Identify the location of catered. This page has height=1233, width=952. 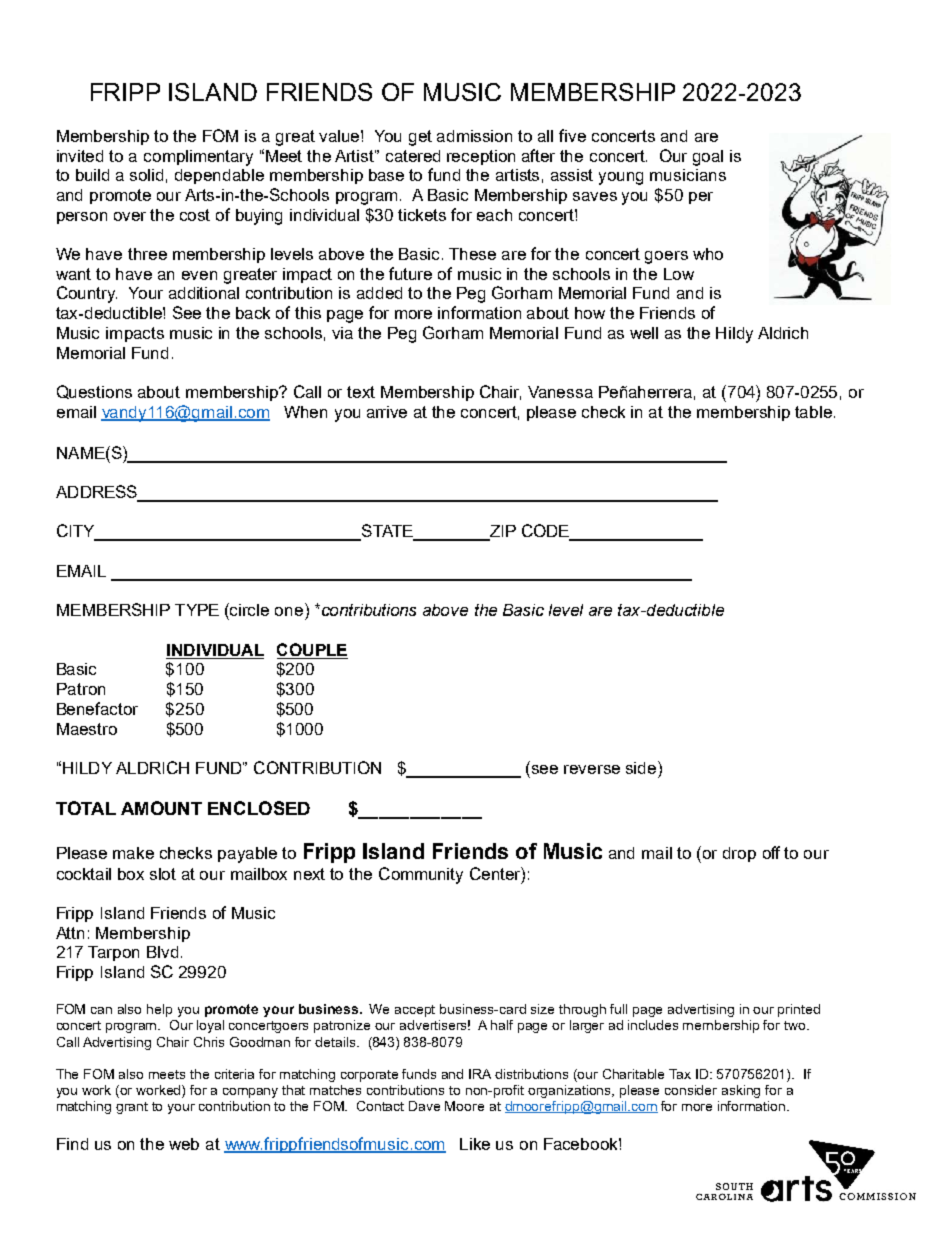
(413, 156).
